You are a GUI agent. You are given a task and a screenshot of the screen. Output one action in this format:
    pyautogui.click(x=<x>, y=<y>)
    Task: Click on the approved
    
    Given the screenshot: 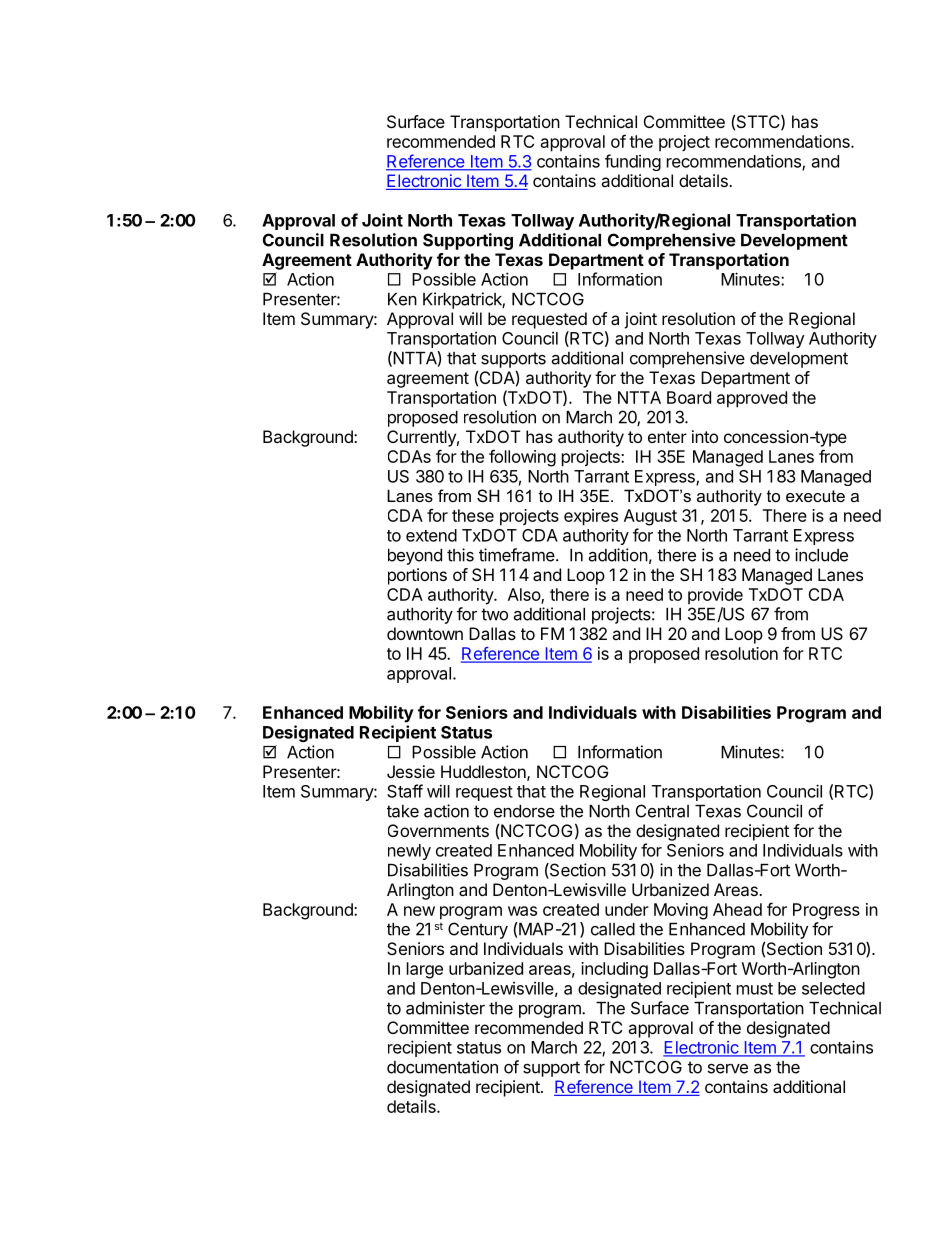 What is the action you would take?
    pyautogui.click(x=752, y=399)
